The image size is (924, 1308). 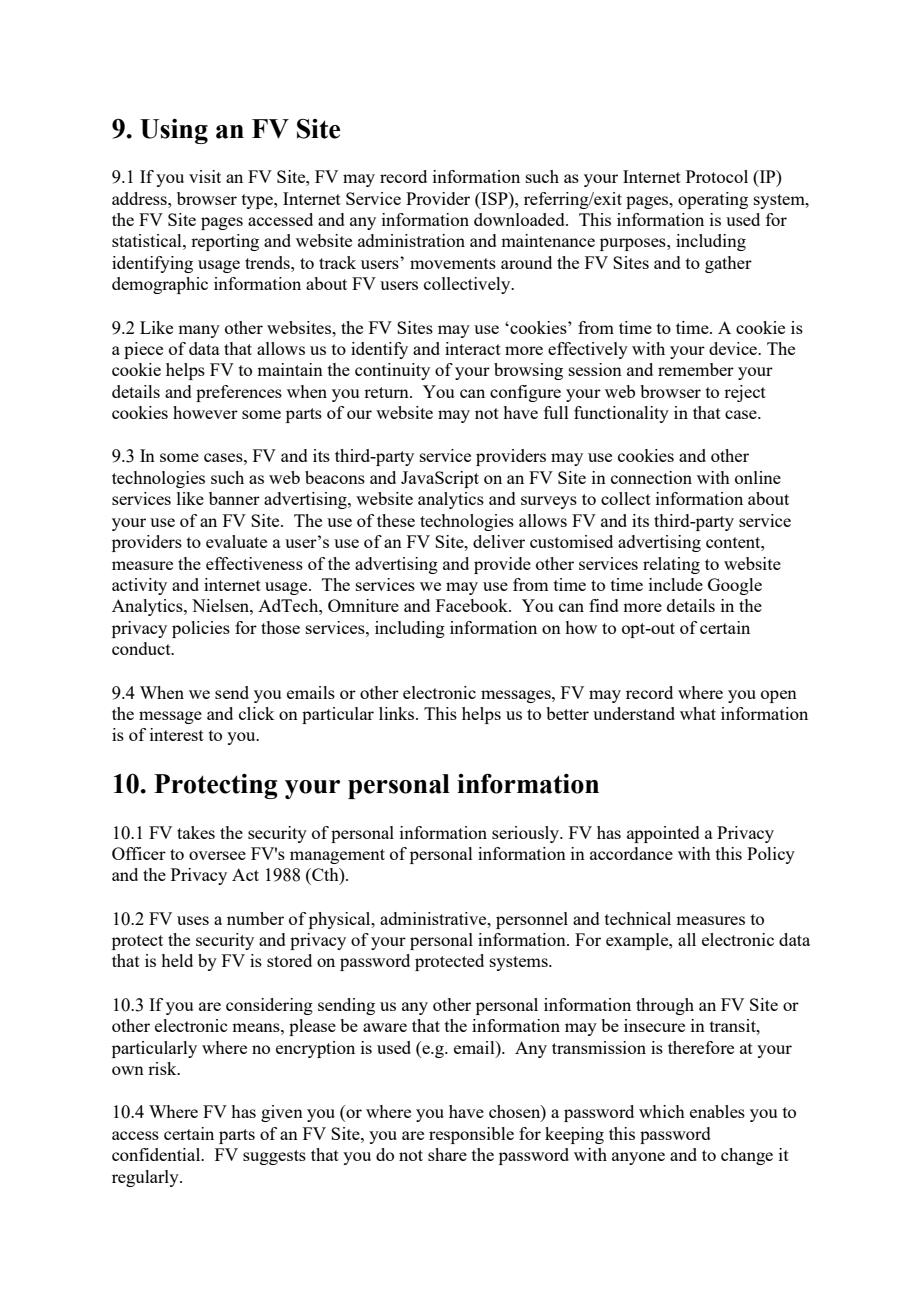 I want to click on seriously, so click(x=526, y=834).
